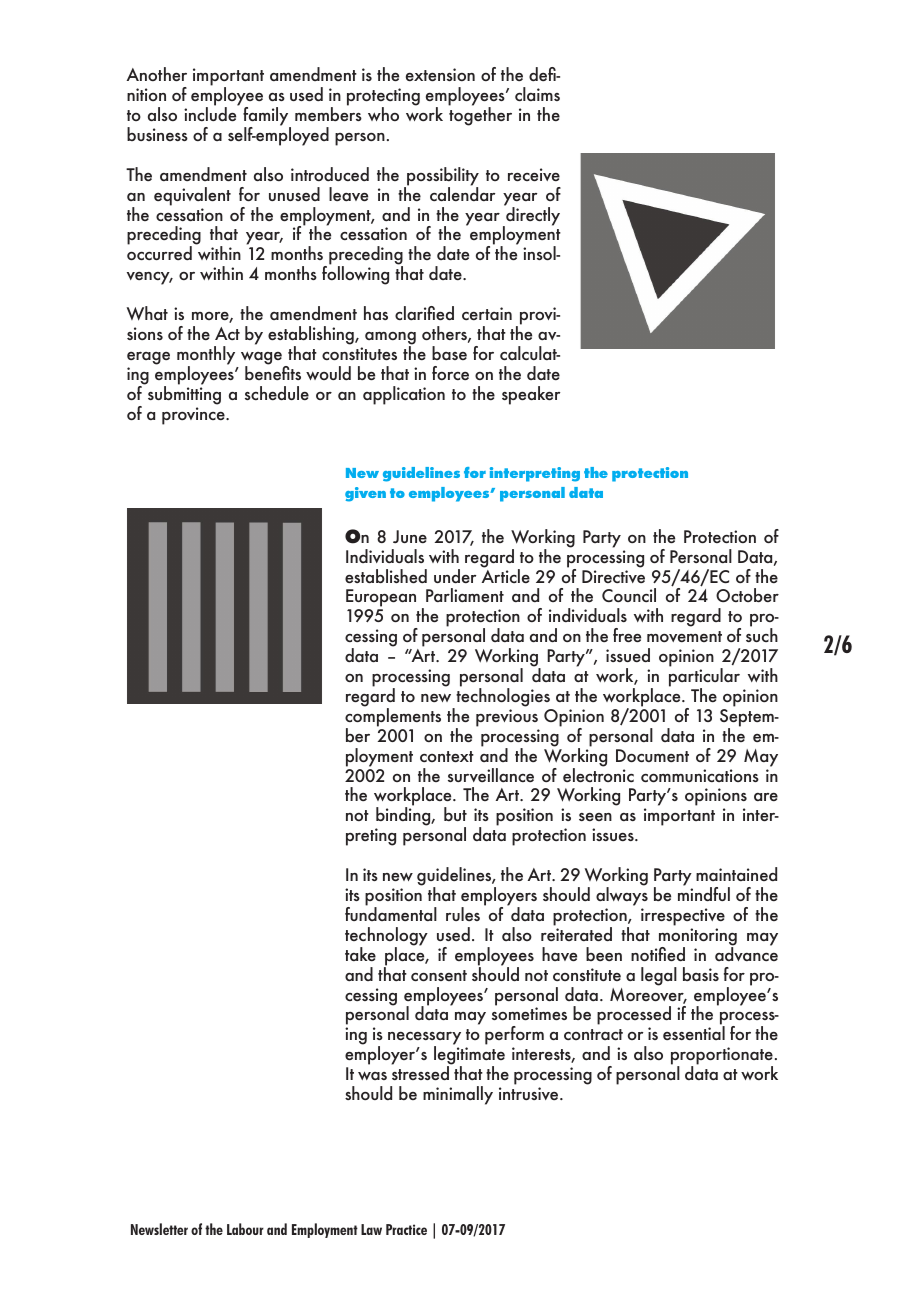 This screenshot has width=924, height=1289. Describe the element at coordinates (449, 353) in the screenshot. I see `base` at that location.
